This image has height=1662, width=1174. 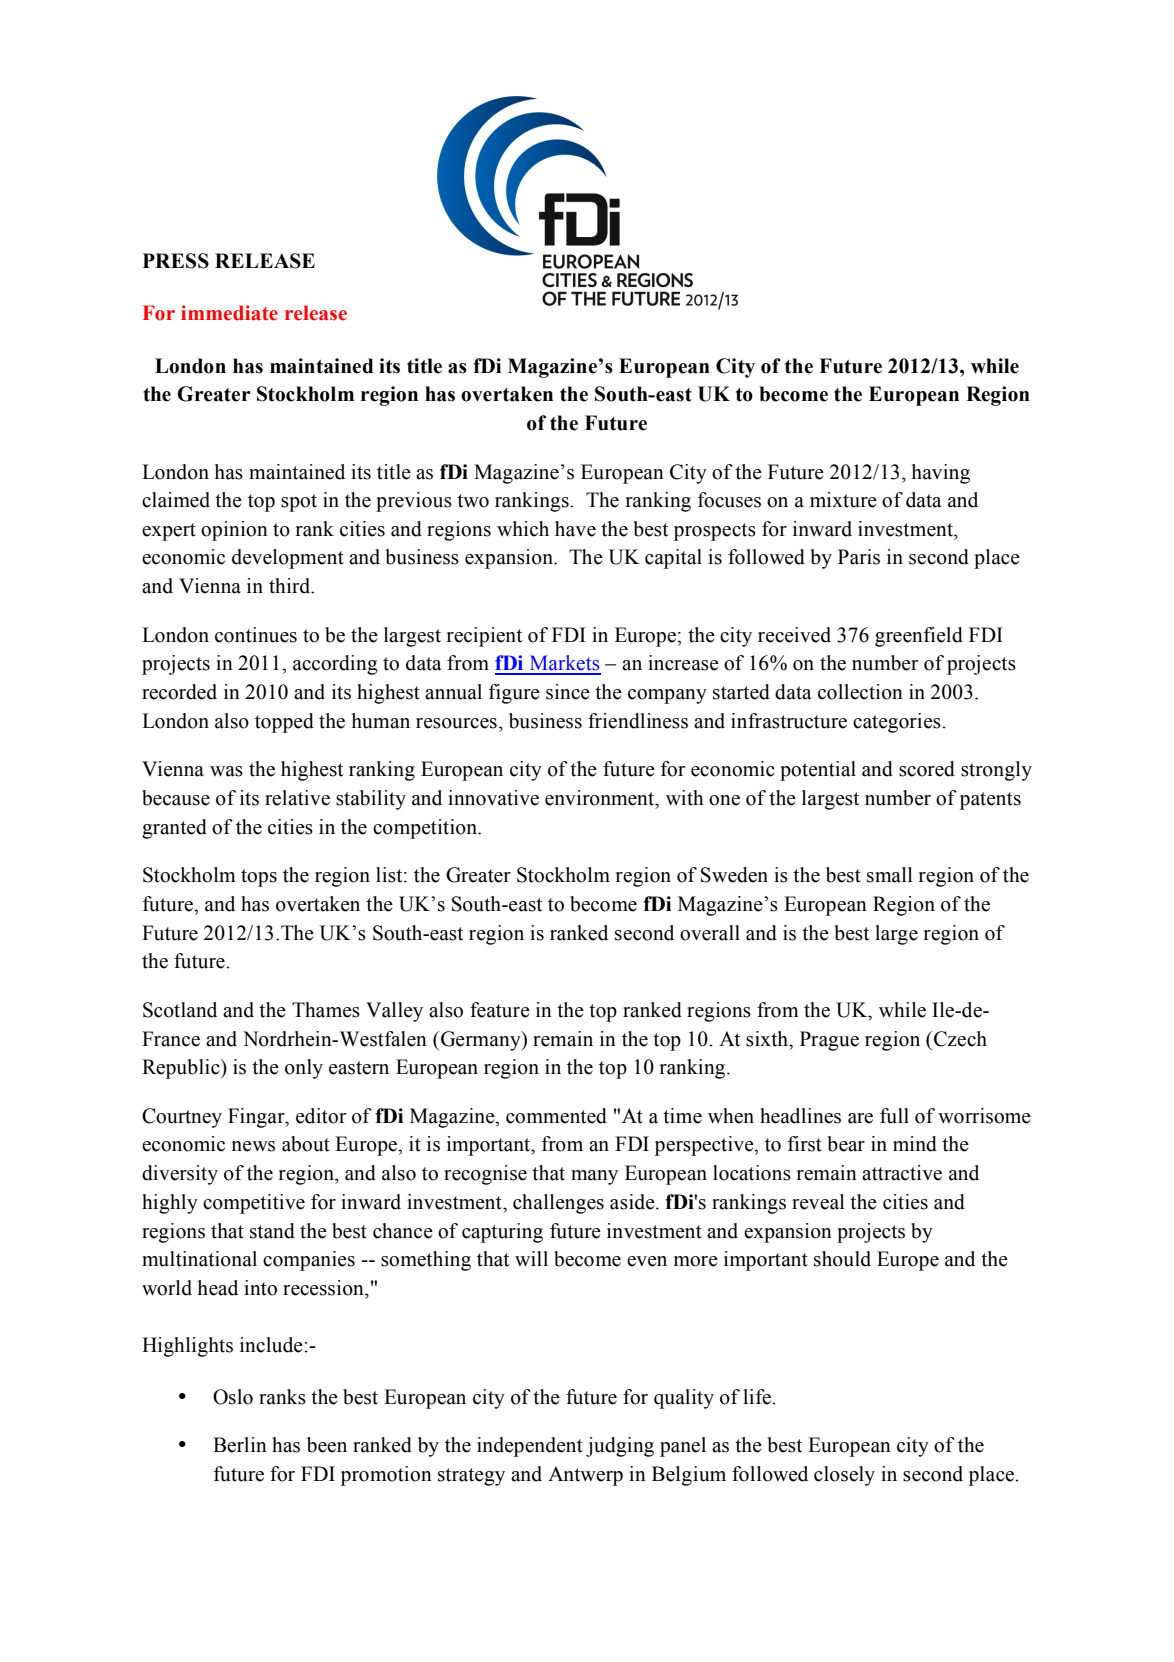 What do you see at coordinates (254, 1204) in the image?
I see `competitive` at bounding box center [254, 1204].
